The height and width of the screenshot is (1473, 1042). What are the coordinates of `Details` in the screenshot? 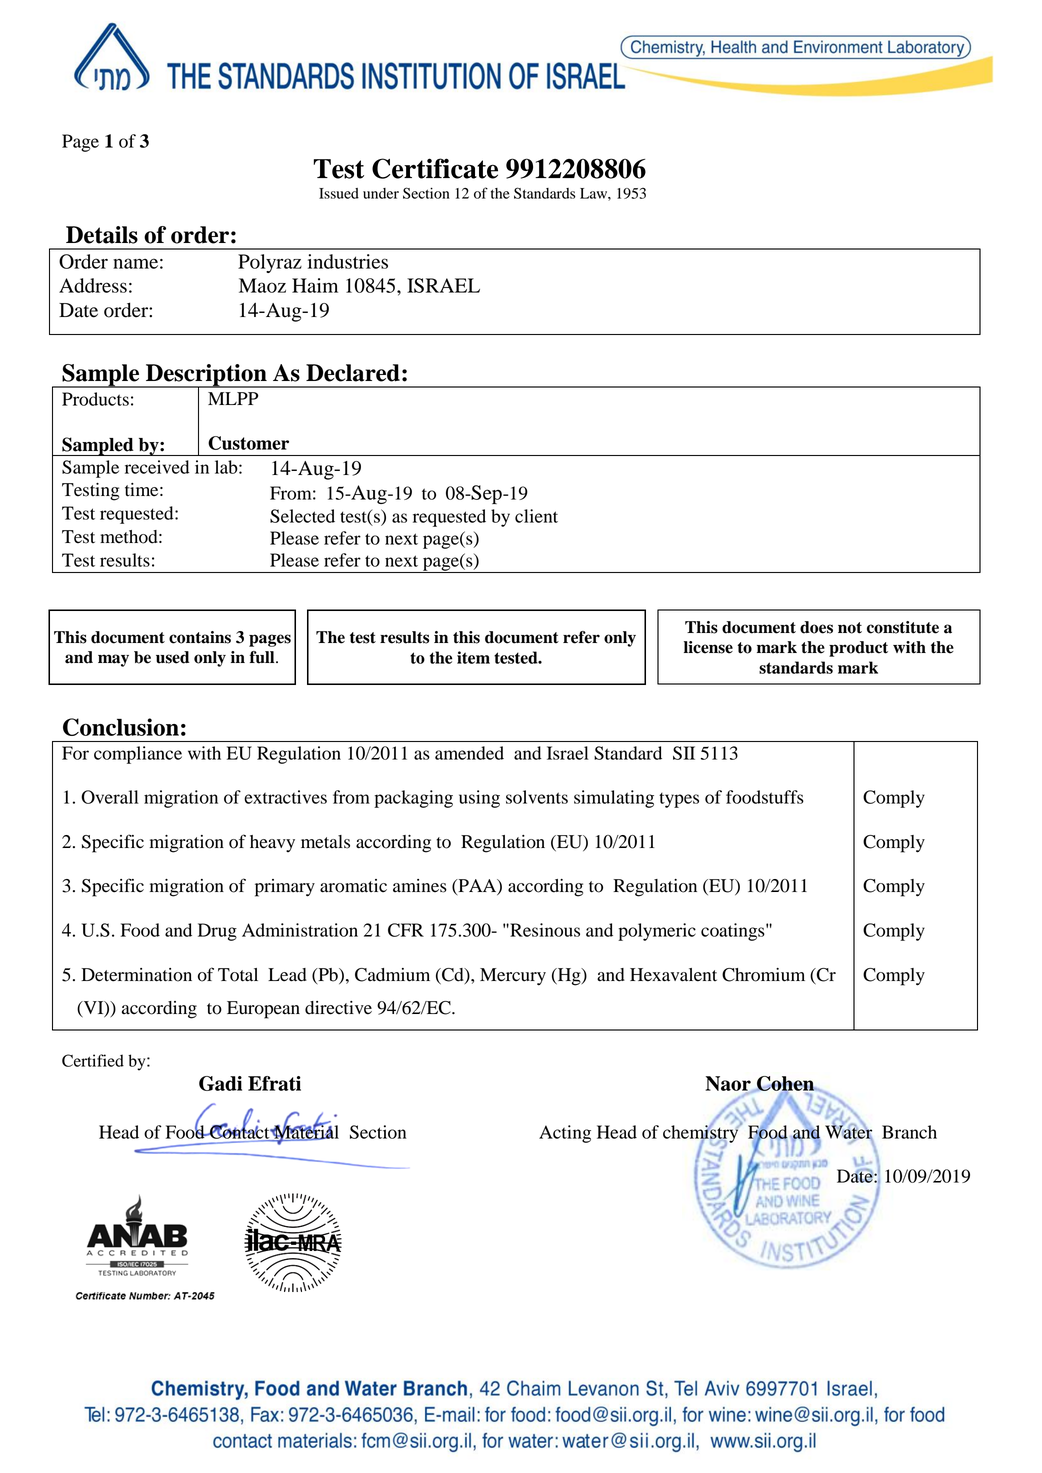 It's located at (102, 235).
